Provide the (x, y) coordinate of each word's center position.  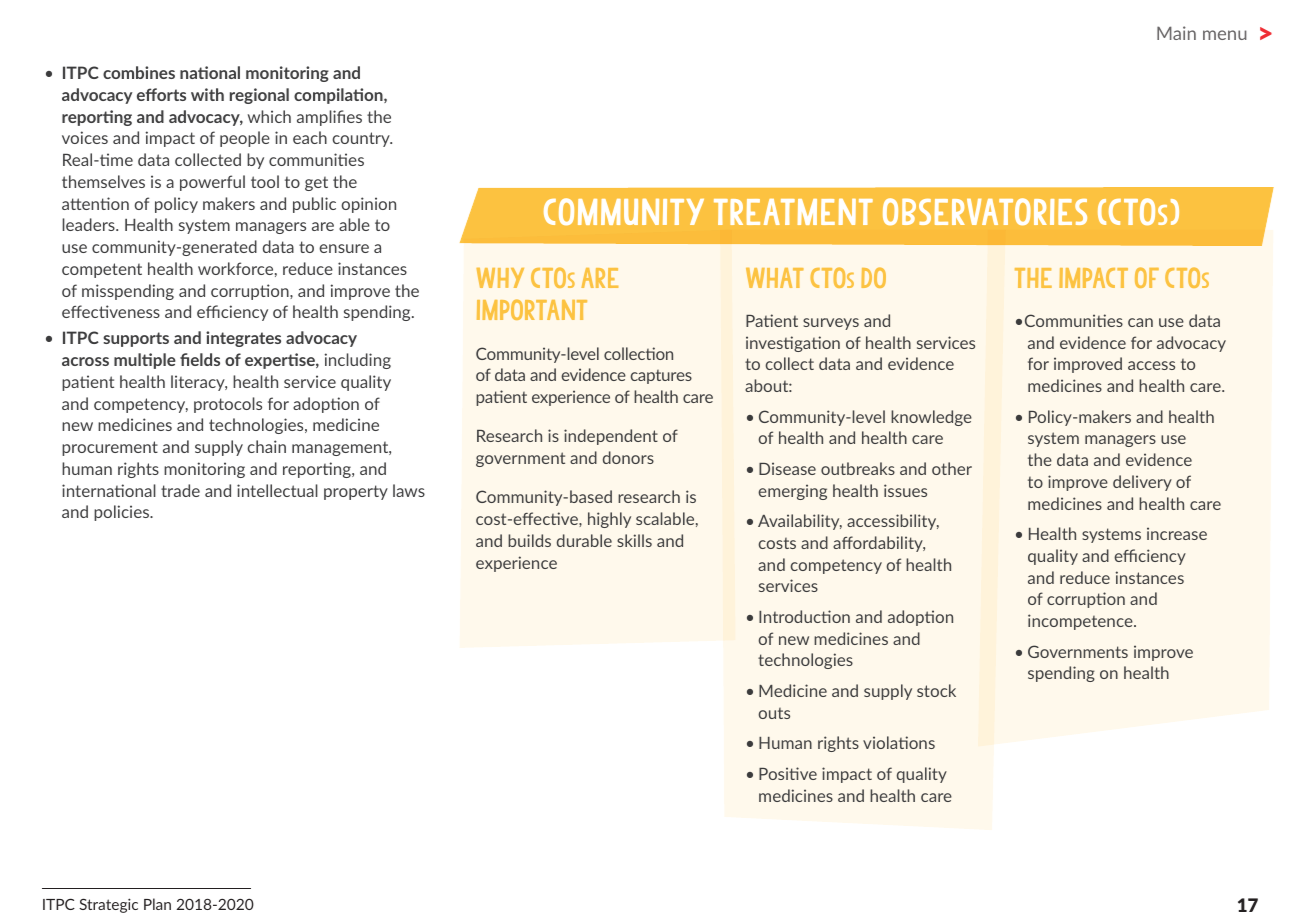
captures (661, 377)
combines (139, 72)
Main (1176, 33)
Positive (788, 773)
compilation (339, 96)
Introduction (804, 616)
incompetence (1081, 622)
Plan (157, 904)
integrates (243, 339)
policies (123, 513)
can (1140, 322)
